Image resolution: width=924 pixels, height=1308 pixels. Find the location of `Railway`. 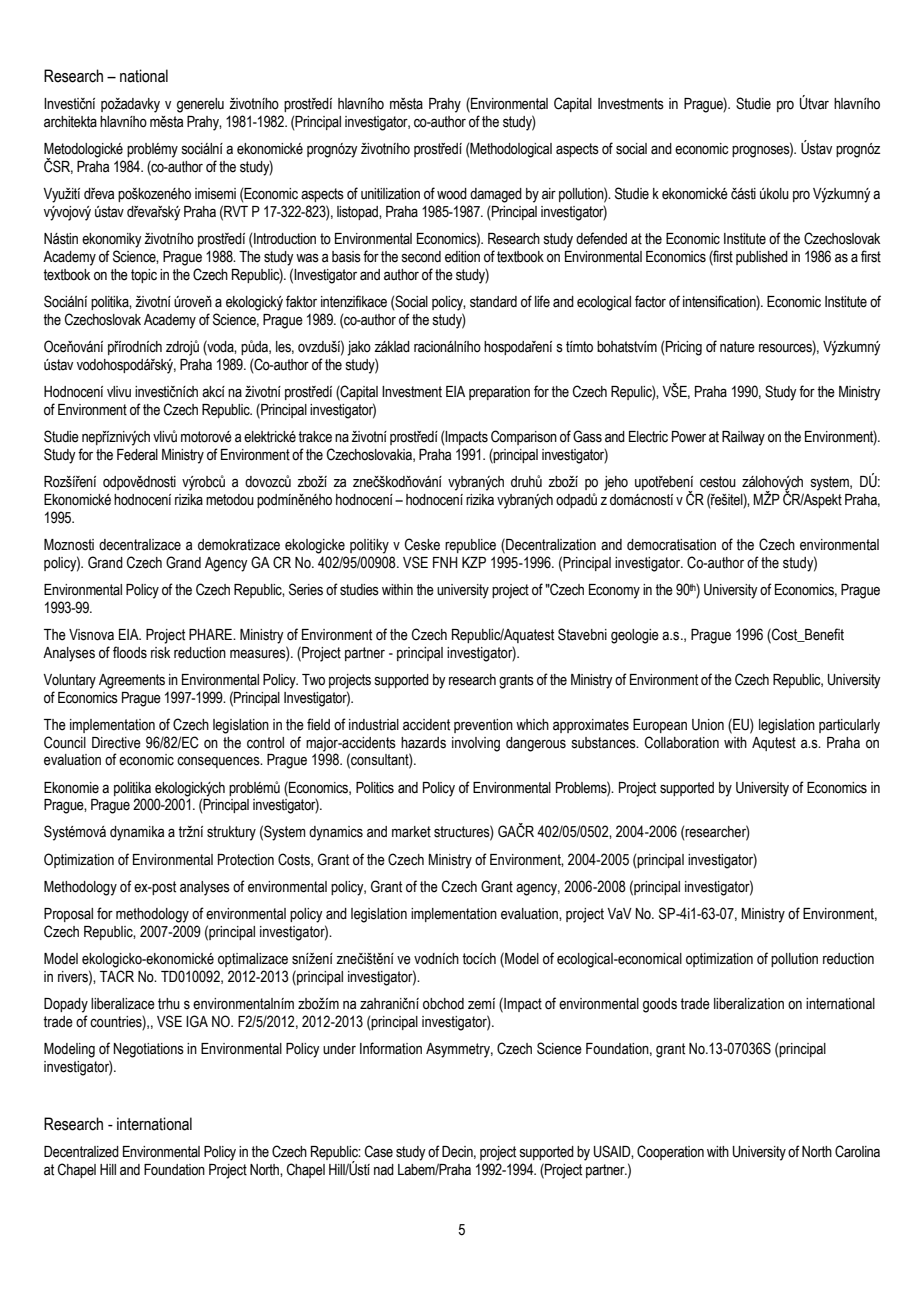

Railway is located at coordinates (743, 438).
